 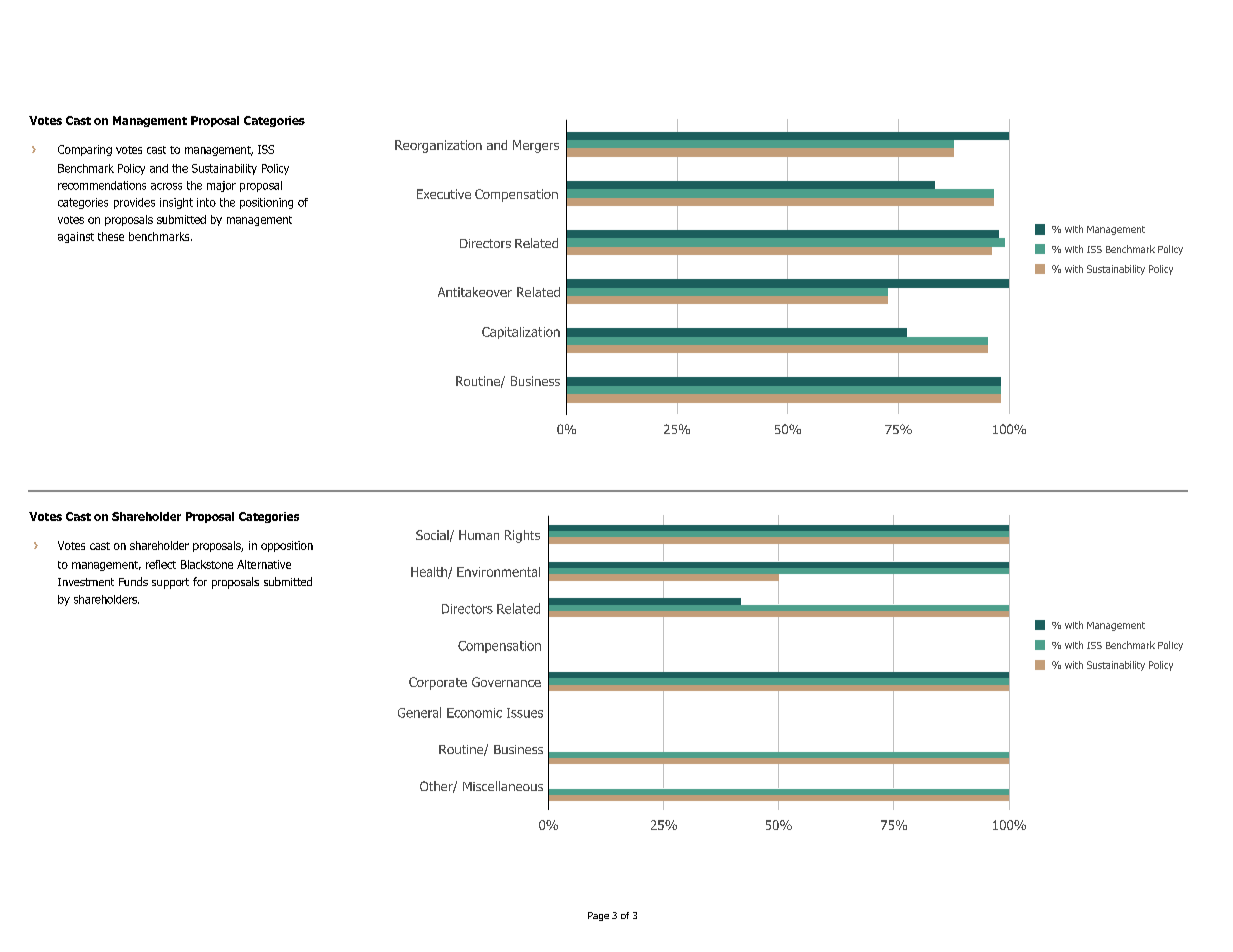 I want to click on across, so click(x=166, y=186).
